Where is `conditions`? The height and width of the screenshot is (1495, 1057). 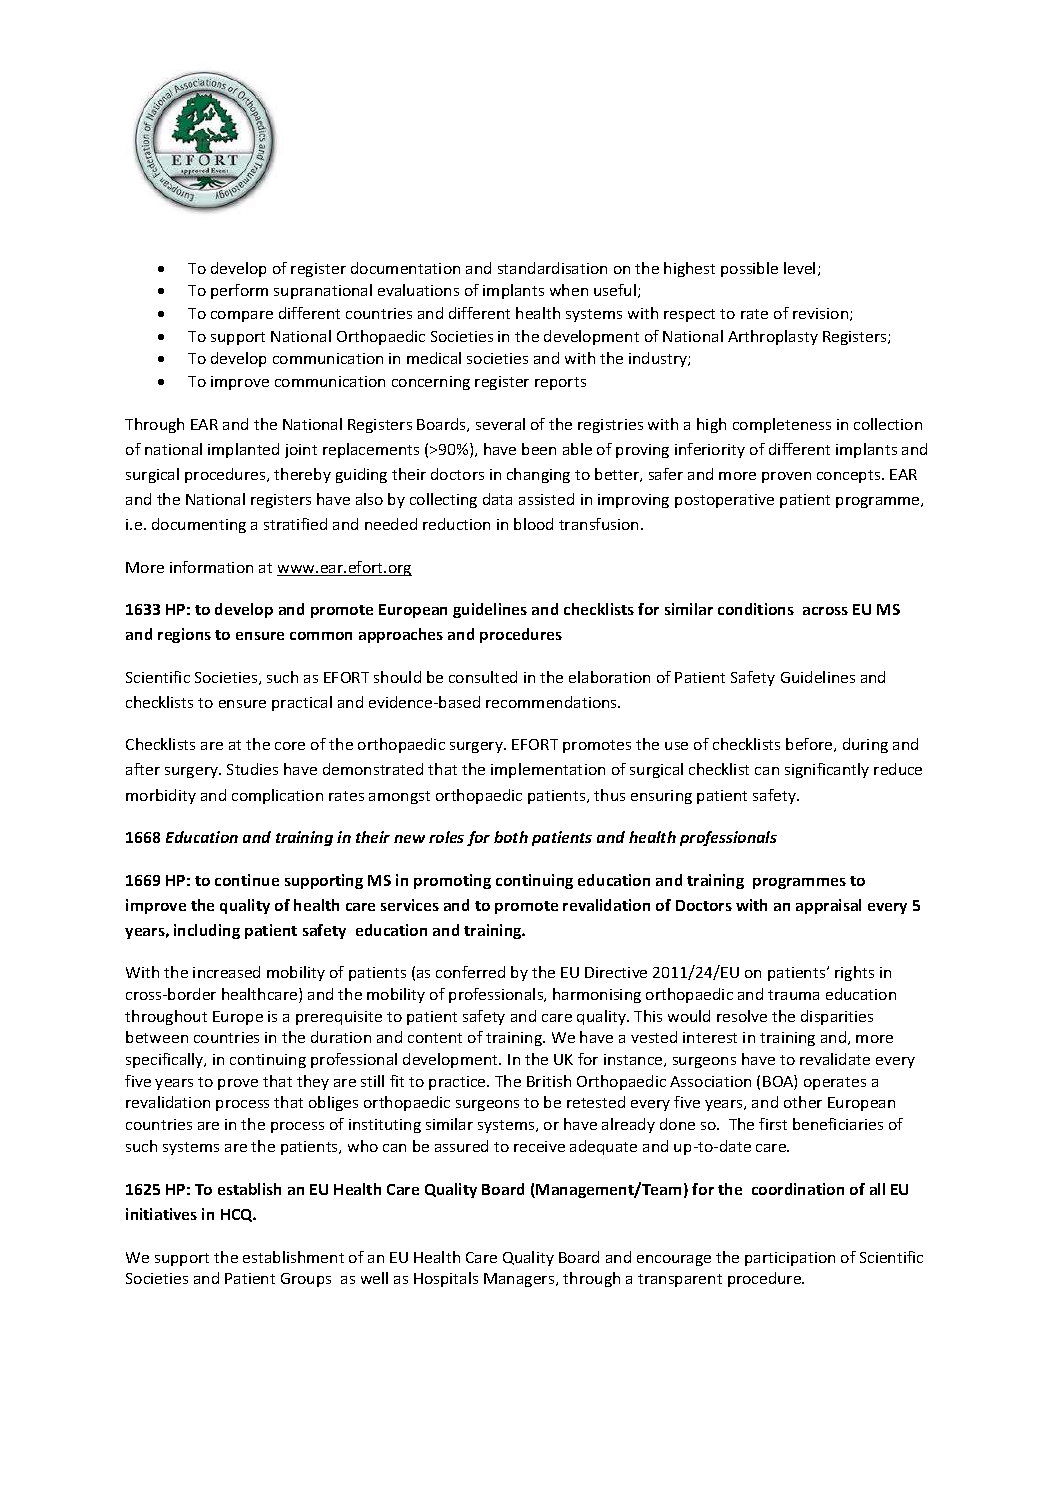
conditions is located at coordinates (756, 609).
